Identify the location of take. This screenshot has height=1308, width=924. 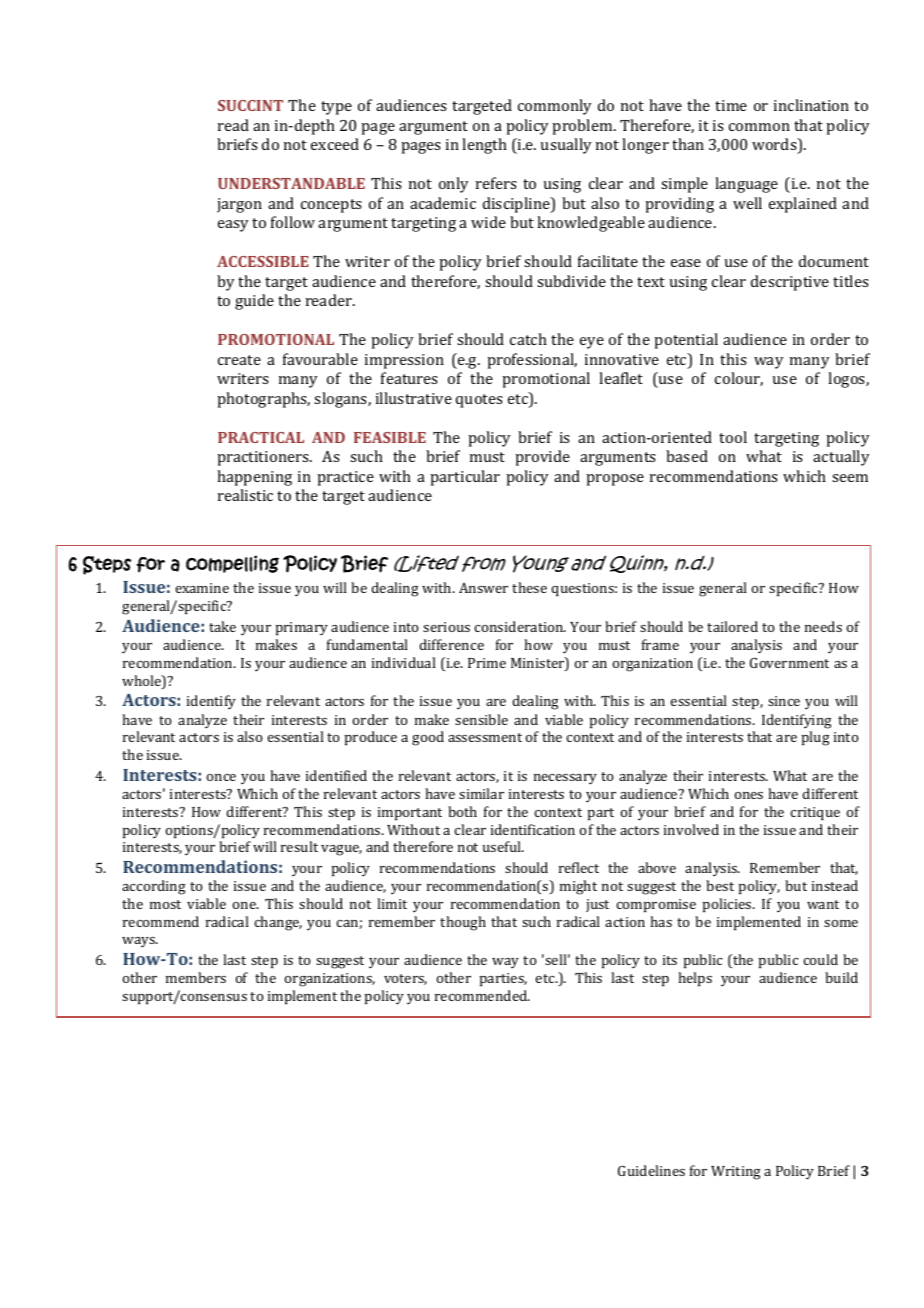
(222, 626).
